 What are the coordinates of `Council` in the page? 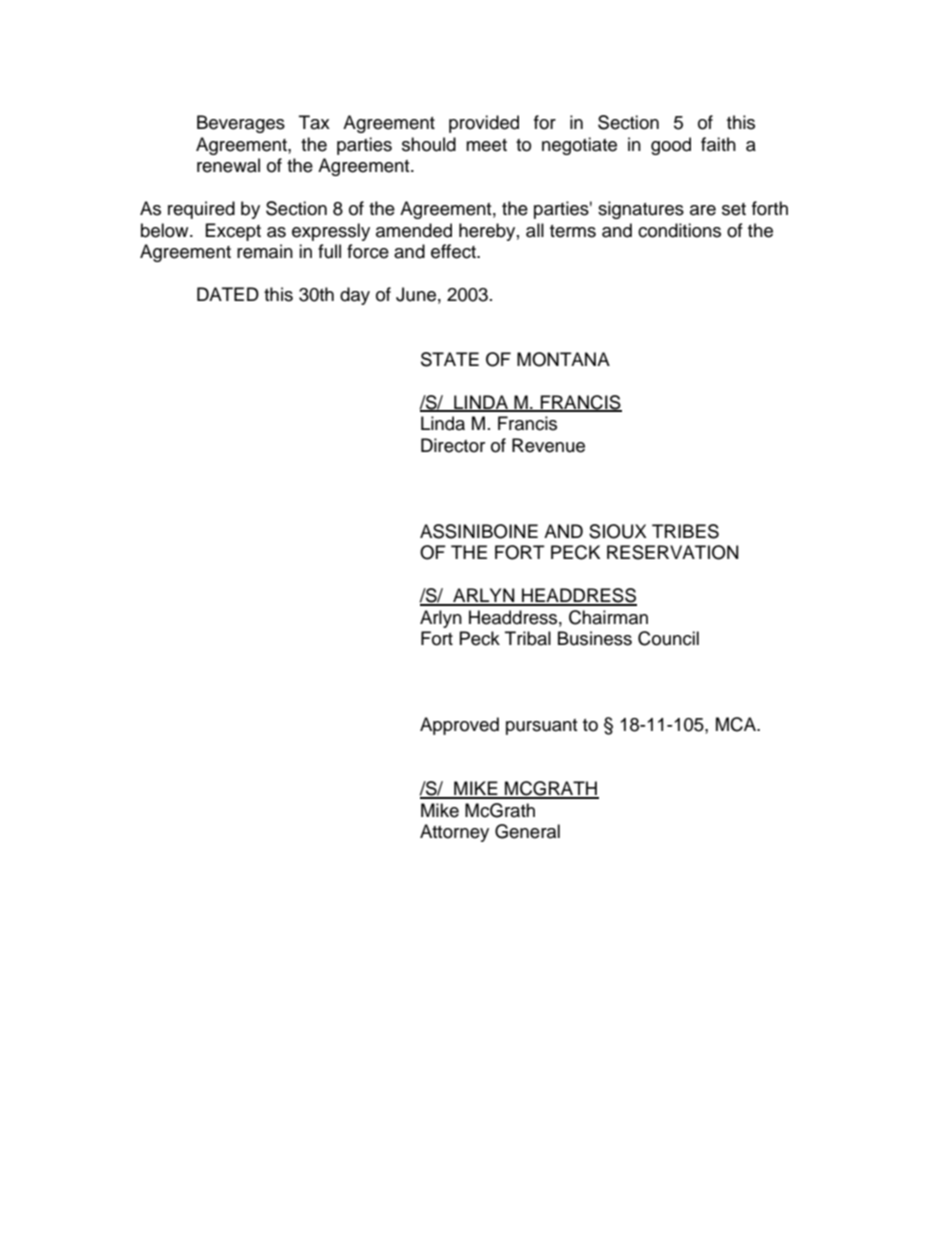 It's located at (668, 638).
